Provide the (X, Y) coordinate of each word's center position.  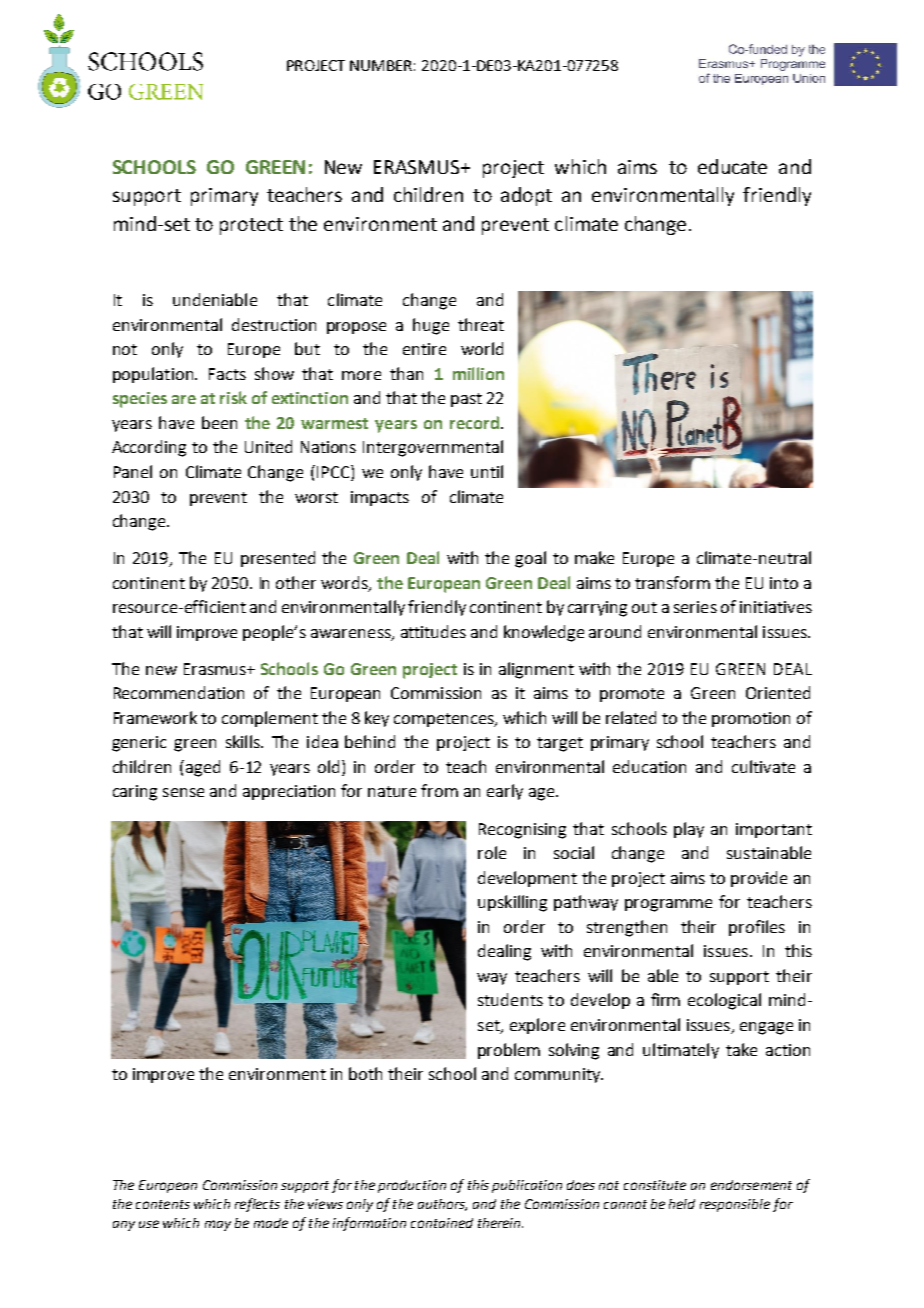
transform (672, 582)
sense (183, 792)
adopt (526, 196)
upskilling (512, 903)
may (218, 1225)
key (377, 719)
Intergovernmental (433, 448)
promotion (751, 719)
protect (251, 226)
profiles (757, 928)
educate (732, 166)
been (219, 422)
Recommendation (179, 692)
